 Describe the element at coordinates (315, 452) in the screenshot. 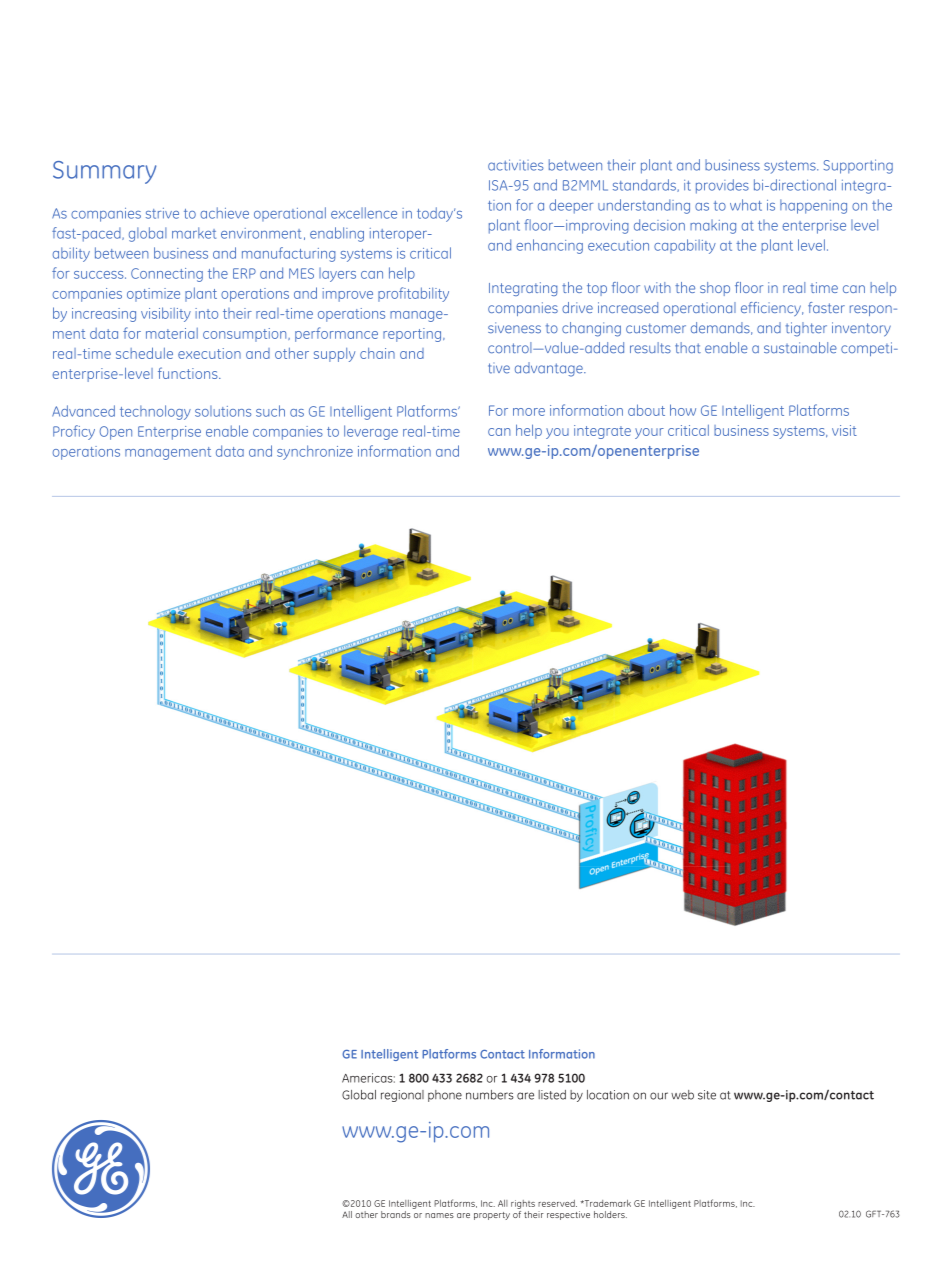

I see `synchronize` at that location.
